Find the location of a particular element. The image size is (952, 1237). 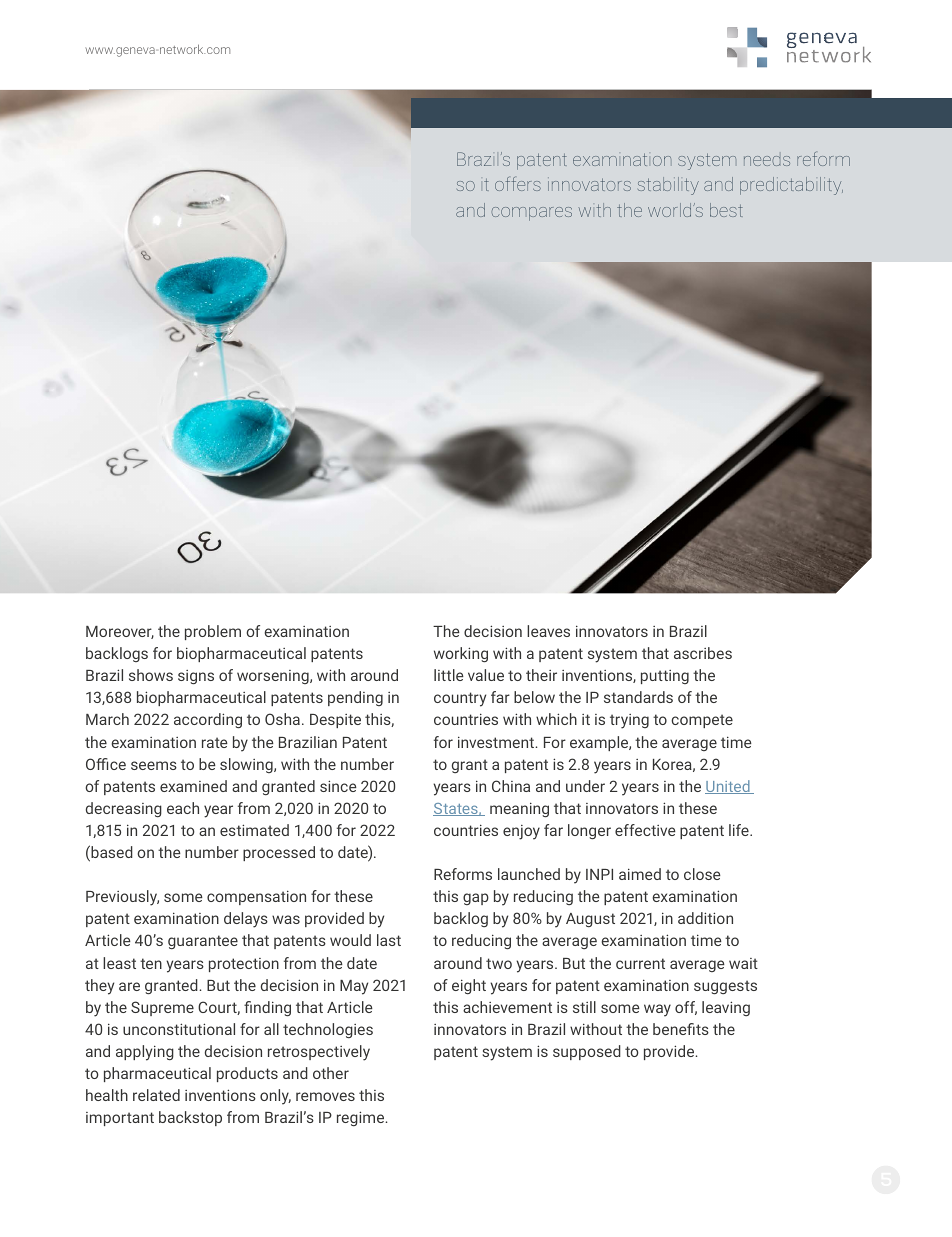

problem is located at coordinates (213, 632).
